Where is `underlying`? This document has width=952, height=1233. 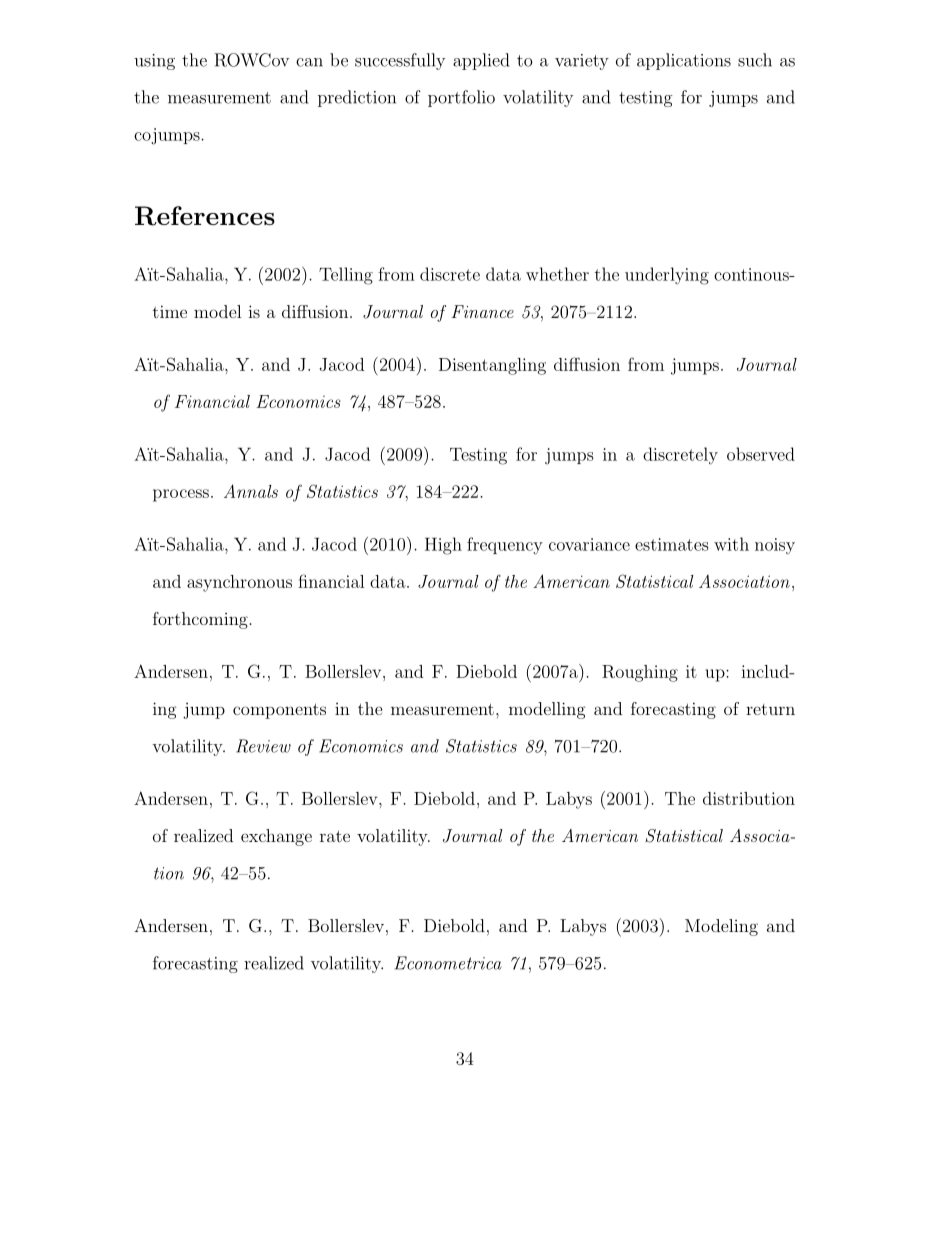
underlying is located at coordinates (667, 276).
